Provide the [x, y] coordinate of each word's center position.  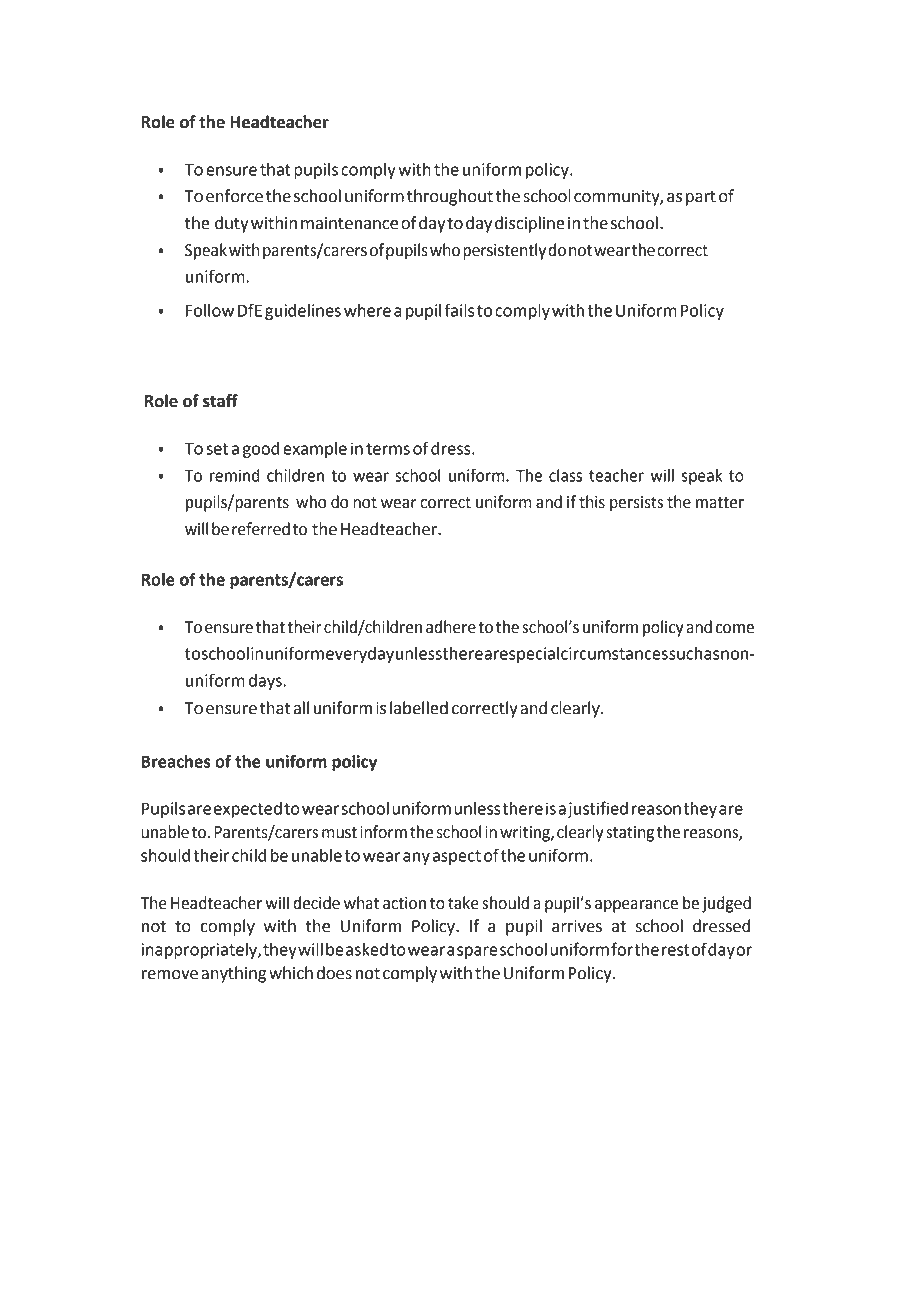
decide [316, 903]
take [463, 903]
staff [220, 401]
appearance [636, 906]
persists [636, 504]
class [565, 475]
